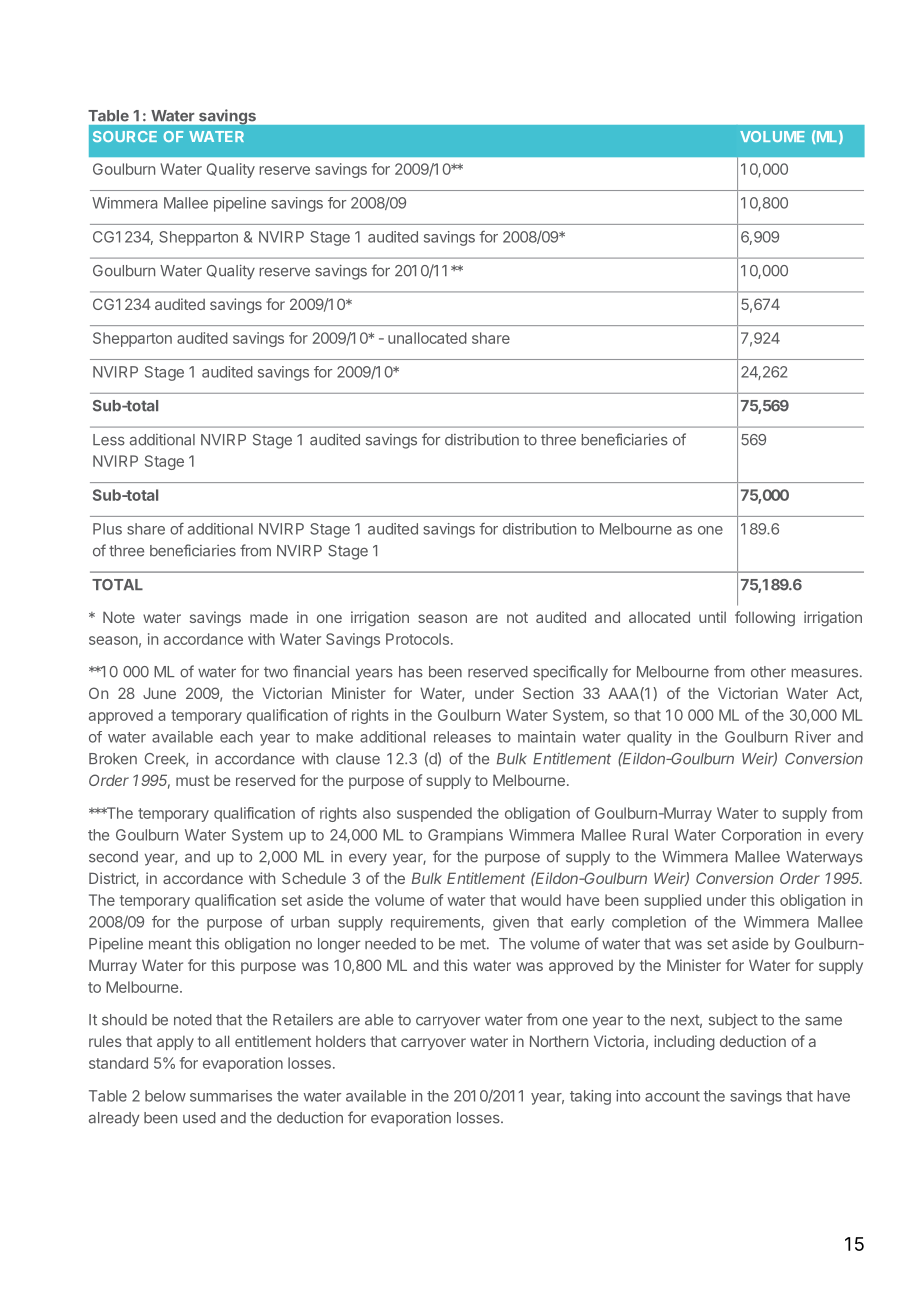 The image size is (924, 1308). I want to click on below, so click(165, 1096).
